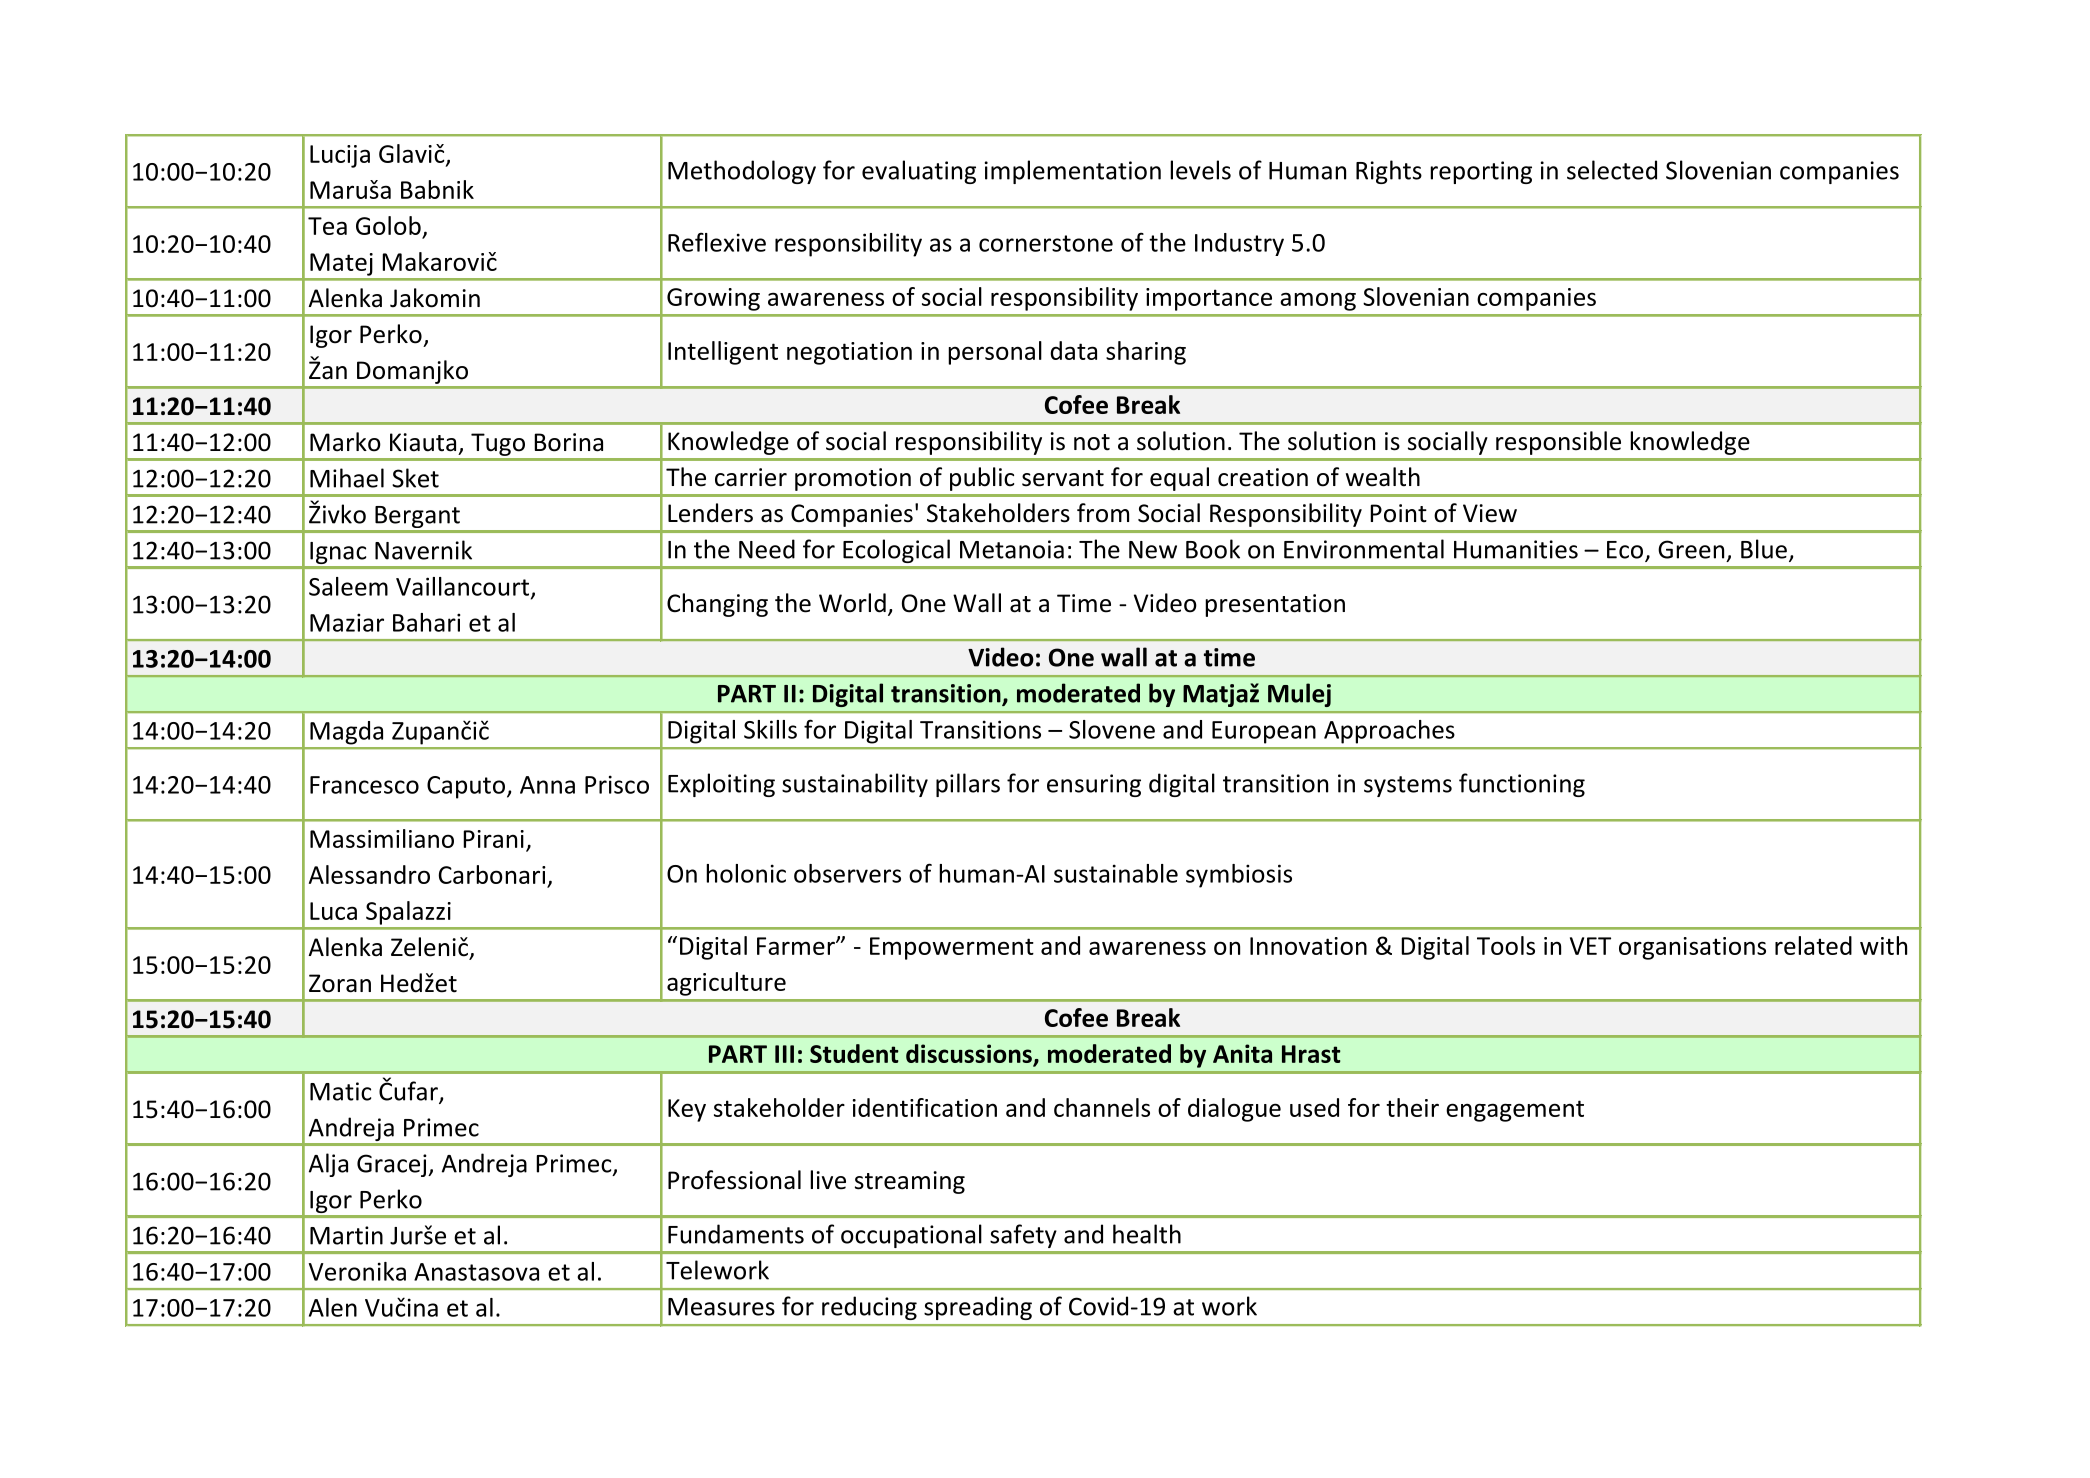 The image size is (2090, 1478). I want to click on Tea, so click(327, 226).
